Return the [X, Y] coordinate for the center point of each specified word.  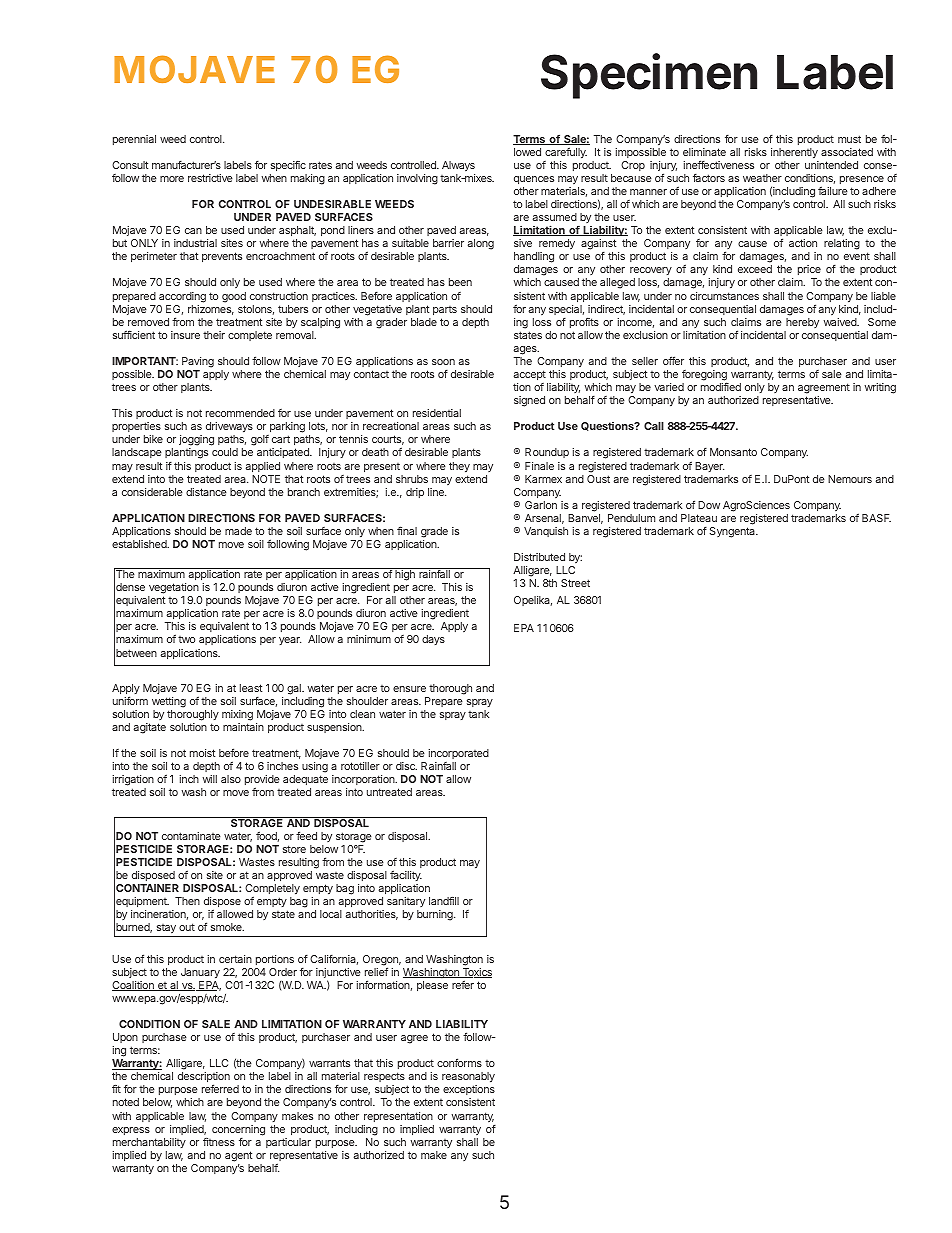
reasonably [468, 1079]
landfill [444, 901]
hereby [802, 323]
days [433, 640]
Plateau [699, 518]
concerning [238, 1130]
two [186, 639]
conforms [459, 1062]
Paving [198, 362]
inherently [794, 153]
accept [530, 375]
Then [187, 901]
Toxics [476, 973]
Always [458, 166]
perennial [134, 140]
